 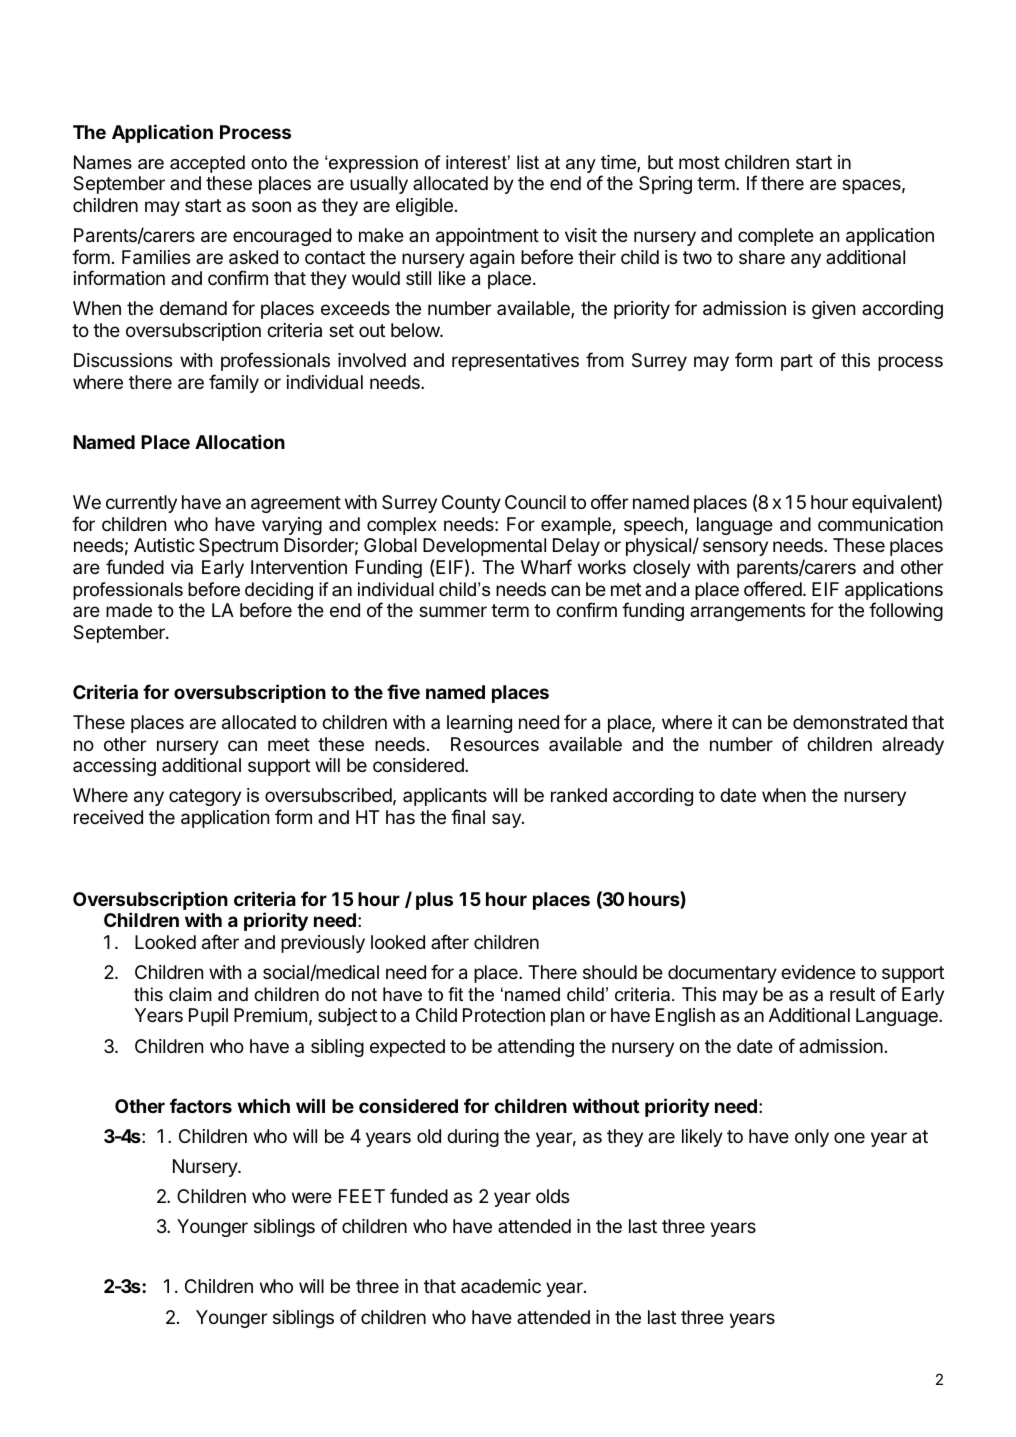 I want to click on made, so click(x=129, y=610).
